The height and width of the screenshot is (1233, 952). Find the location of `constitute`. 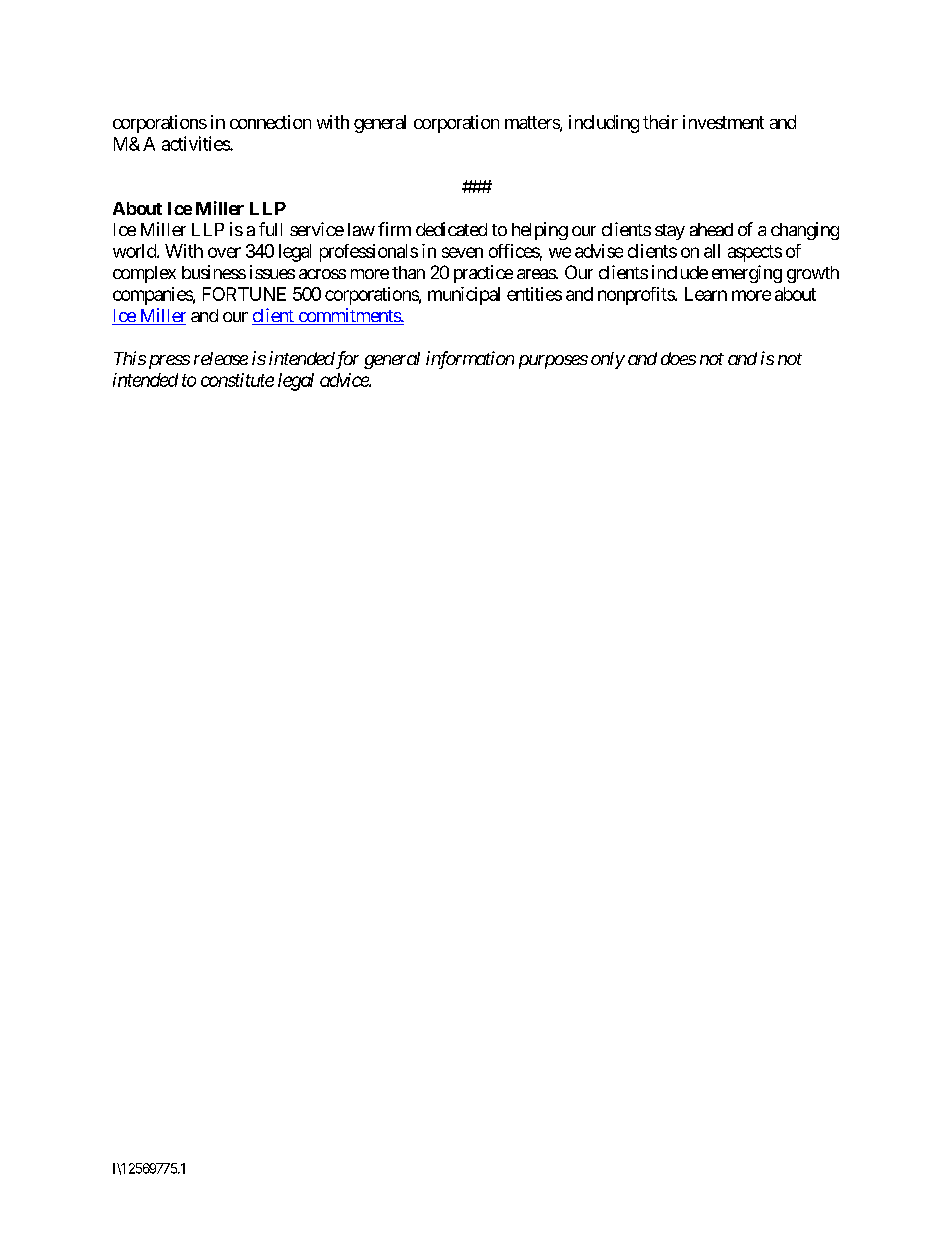

constitute is located at coordinates (237, 380).
